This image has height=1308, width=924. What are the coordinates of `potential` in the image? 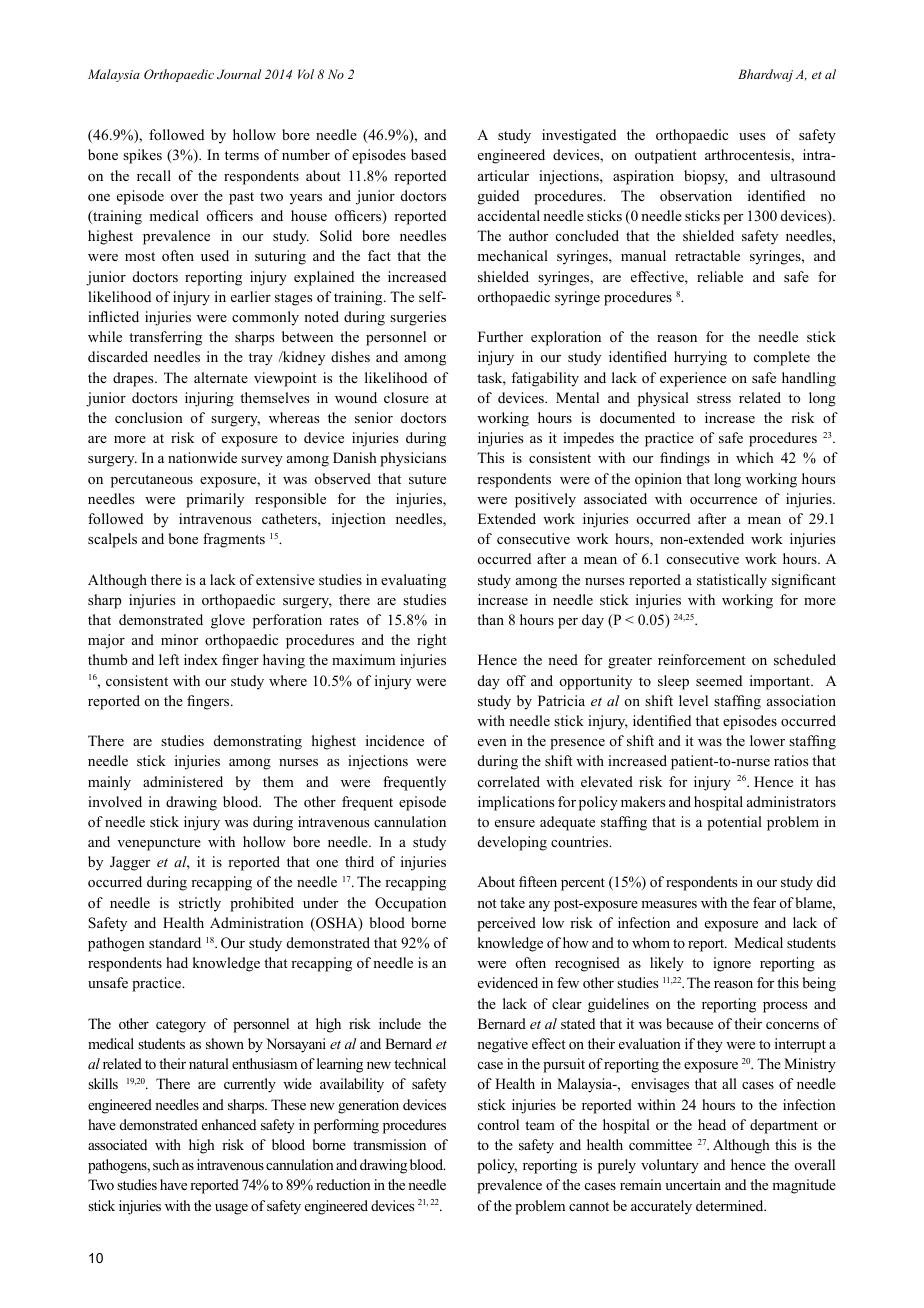 It's located at (734, 823).
